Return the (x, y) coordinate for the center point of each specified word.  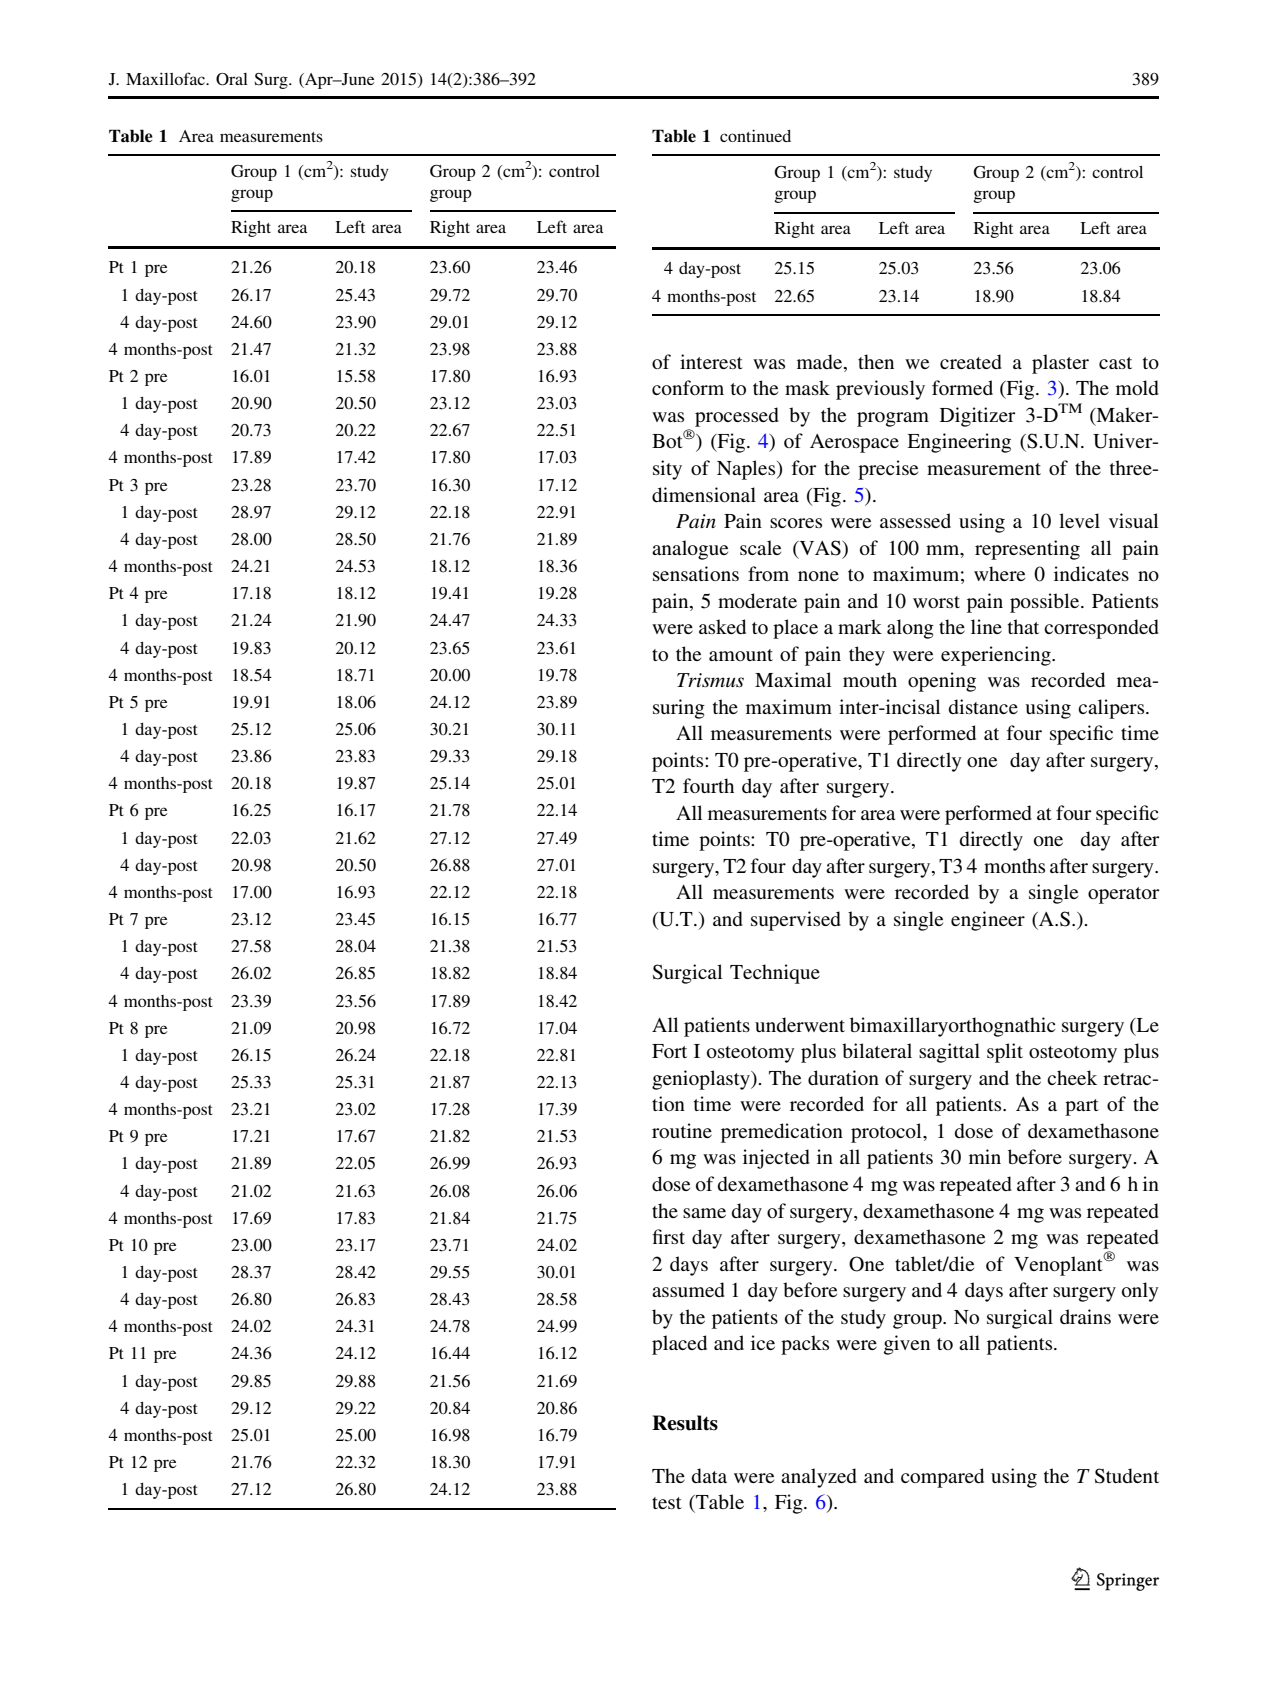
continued (755, 135)
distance (983, 706)
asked (722, 626)
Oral (232, 79)
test (667, 1503)
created (971, 361)
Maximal (793, 679)
